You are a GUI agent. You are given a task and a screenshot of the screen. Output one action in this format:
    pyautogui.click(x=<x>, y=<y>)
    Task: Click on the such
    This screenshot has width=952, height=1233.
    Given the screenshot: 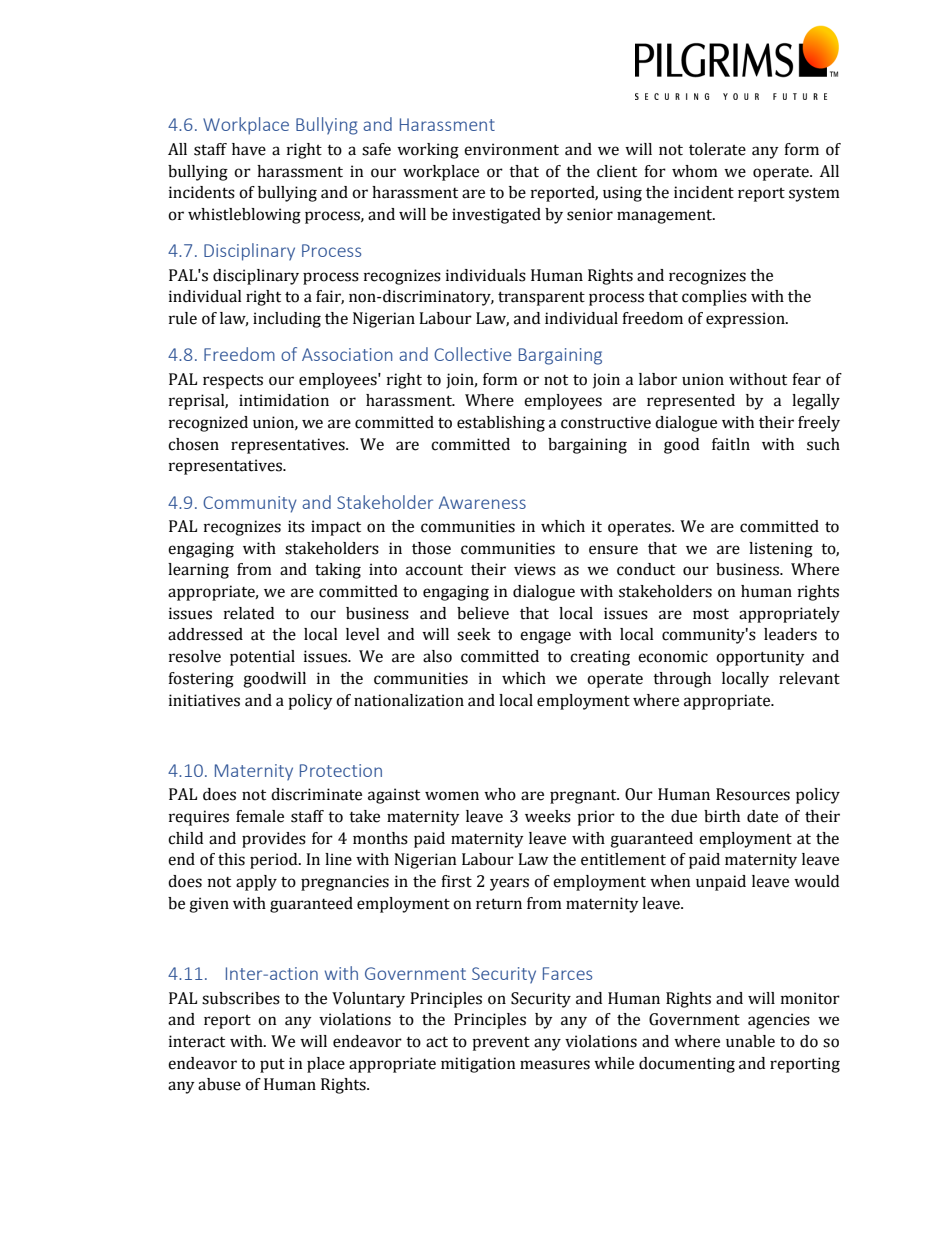 What is the action you would take?
    pyautogui.click(x=823, y=444)
